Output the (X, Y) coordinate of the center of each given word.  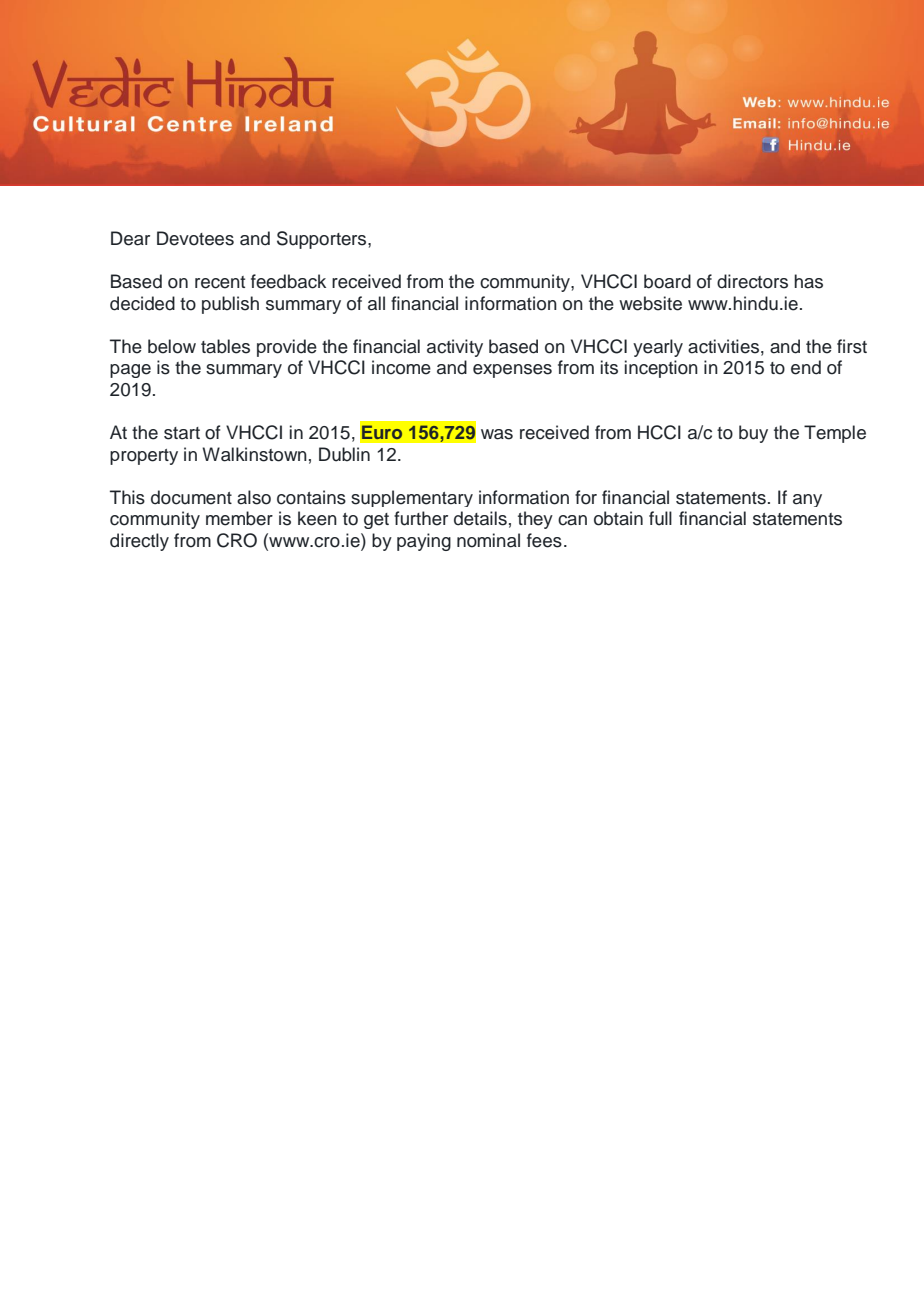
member (239, 518)
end (806, 367)
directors (752, 281)
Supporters (323, 240)
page (130, 371)
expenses (512, 371)
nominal (488, 540)
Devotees (195, 238)
